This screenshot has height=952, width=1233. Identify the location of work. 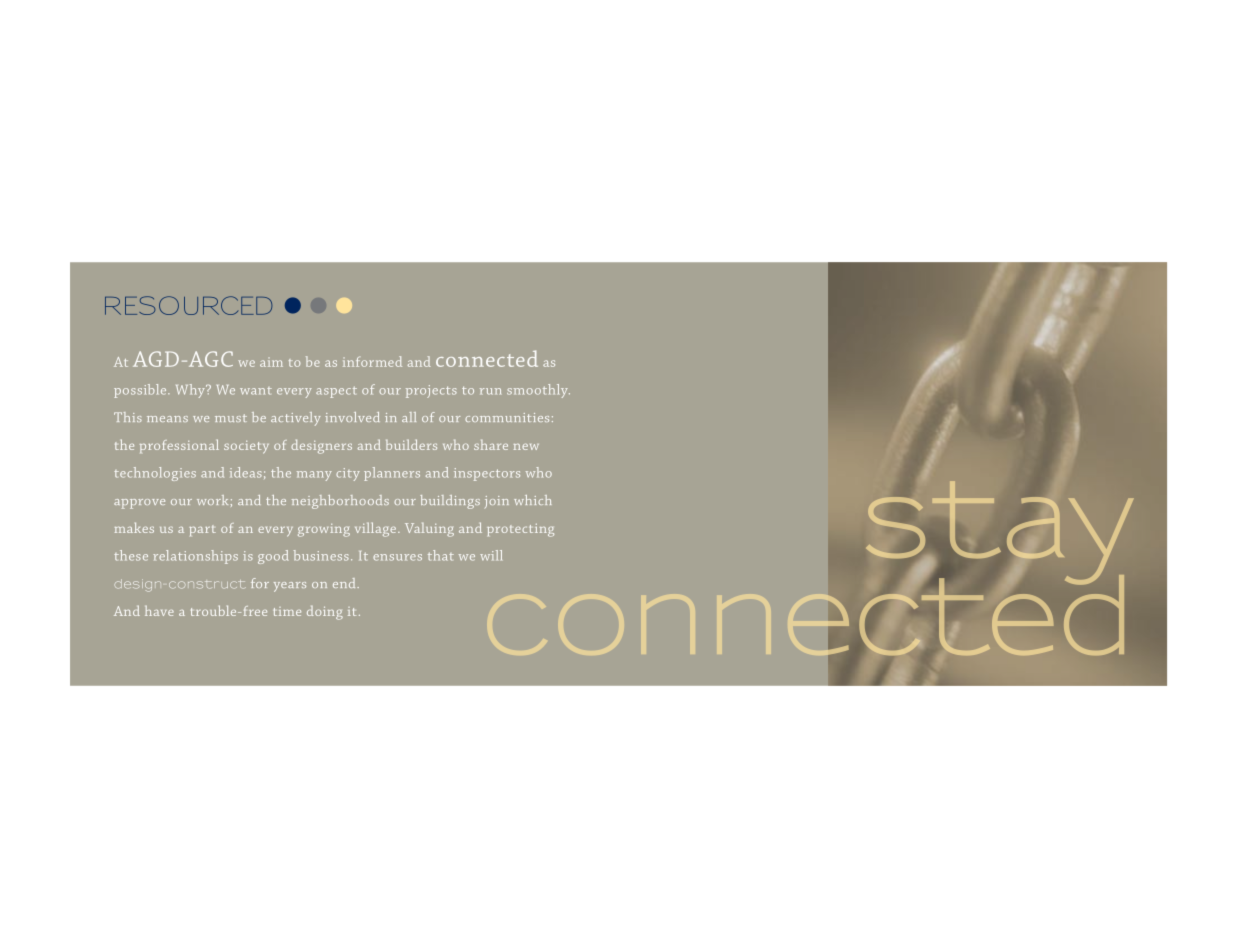
(212, 500).
